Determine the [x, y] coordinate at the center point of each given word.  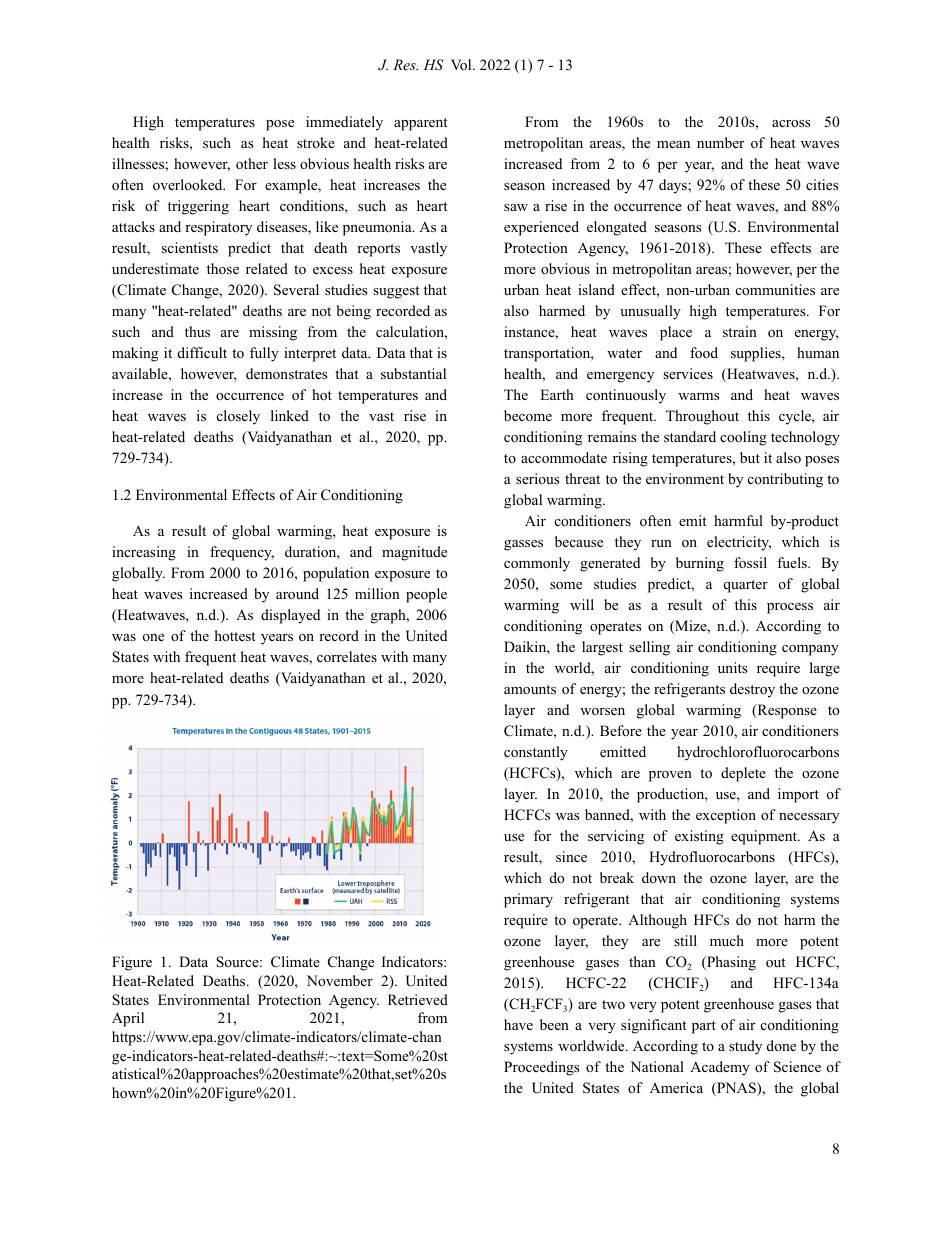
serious [537, 478]
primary [528, 900]
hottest [235, 635]
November [340, 980]
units [732, 667]
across [791, 123]
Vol [462, 65]
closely [238, 417]
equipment [765, 837]
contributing [785, 480]
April [128, 1019]
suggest [396, 292]
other [252, 164]
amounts [530, 690]
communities [775, 289]
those [223, 268]
